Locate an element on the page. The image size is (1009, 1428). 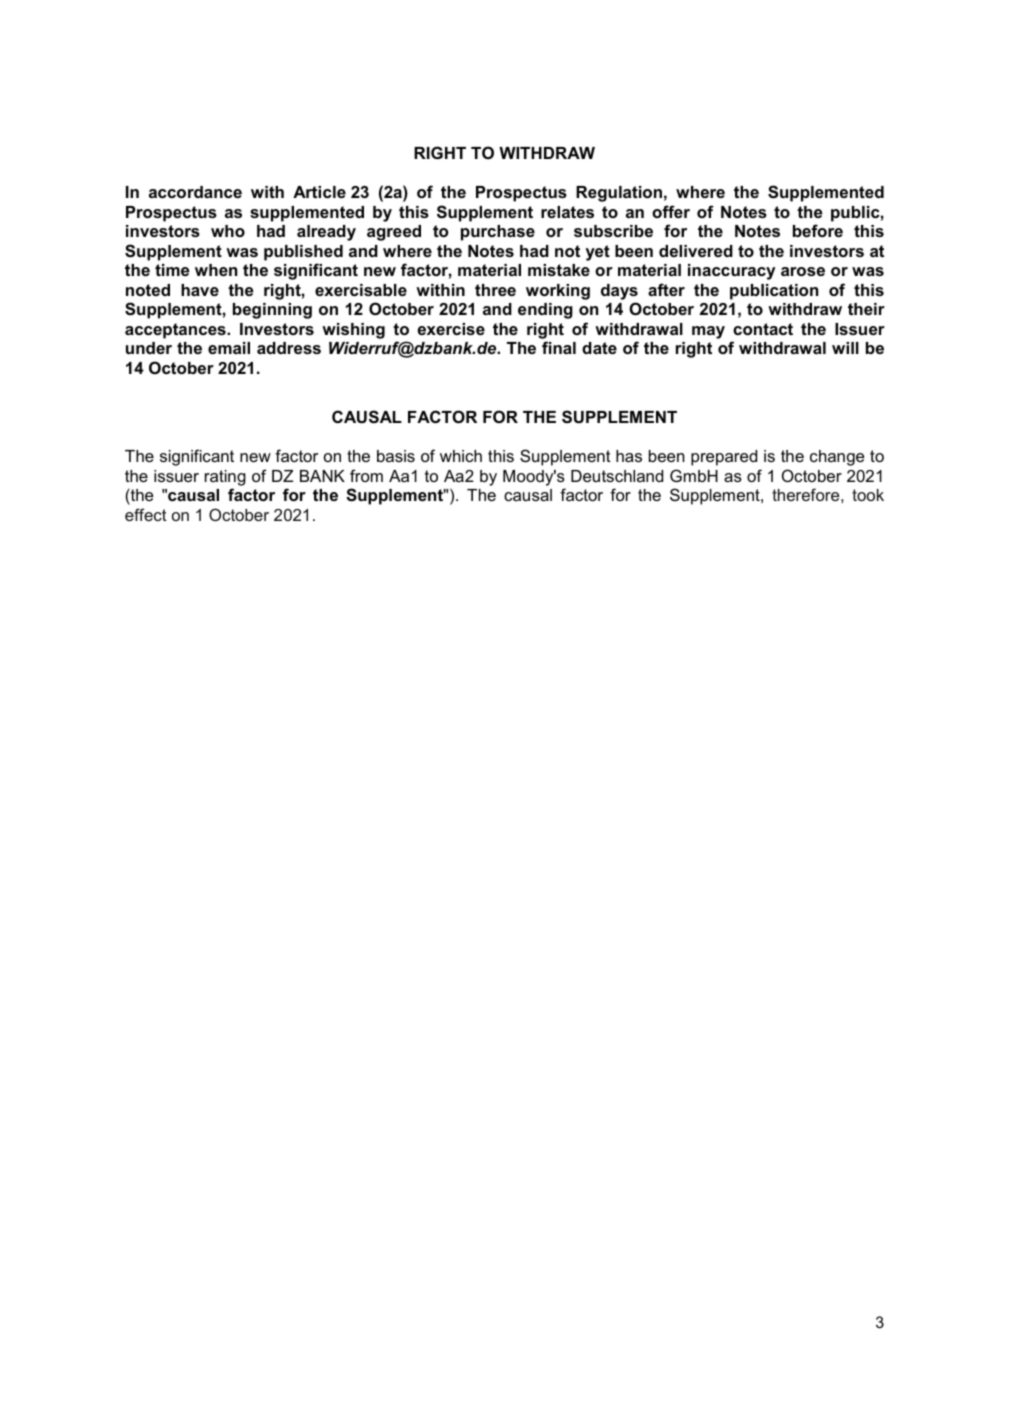
relates is located at coordinates (567, 212).
